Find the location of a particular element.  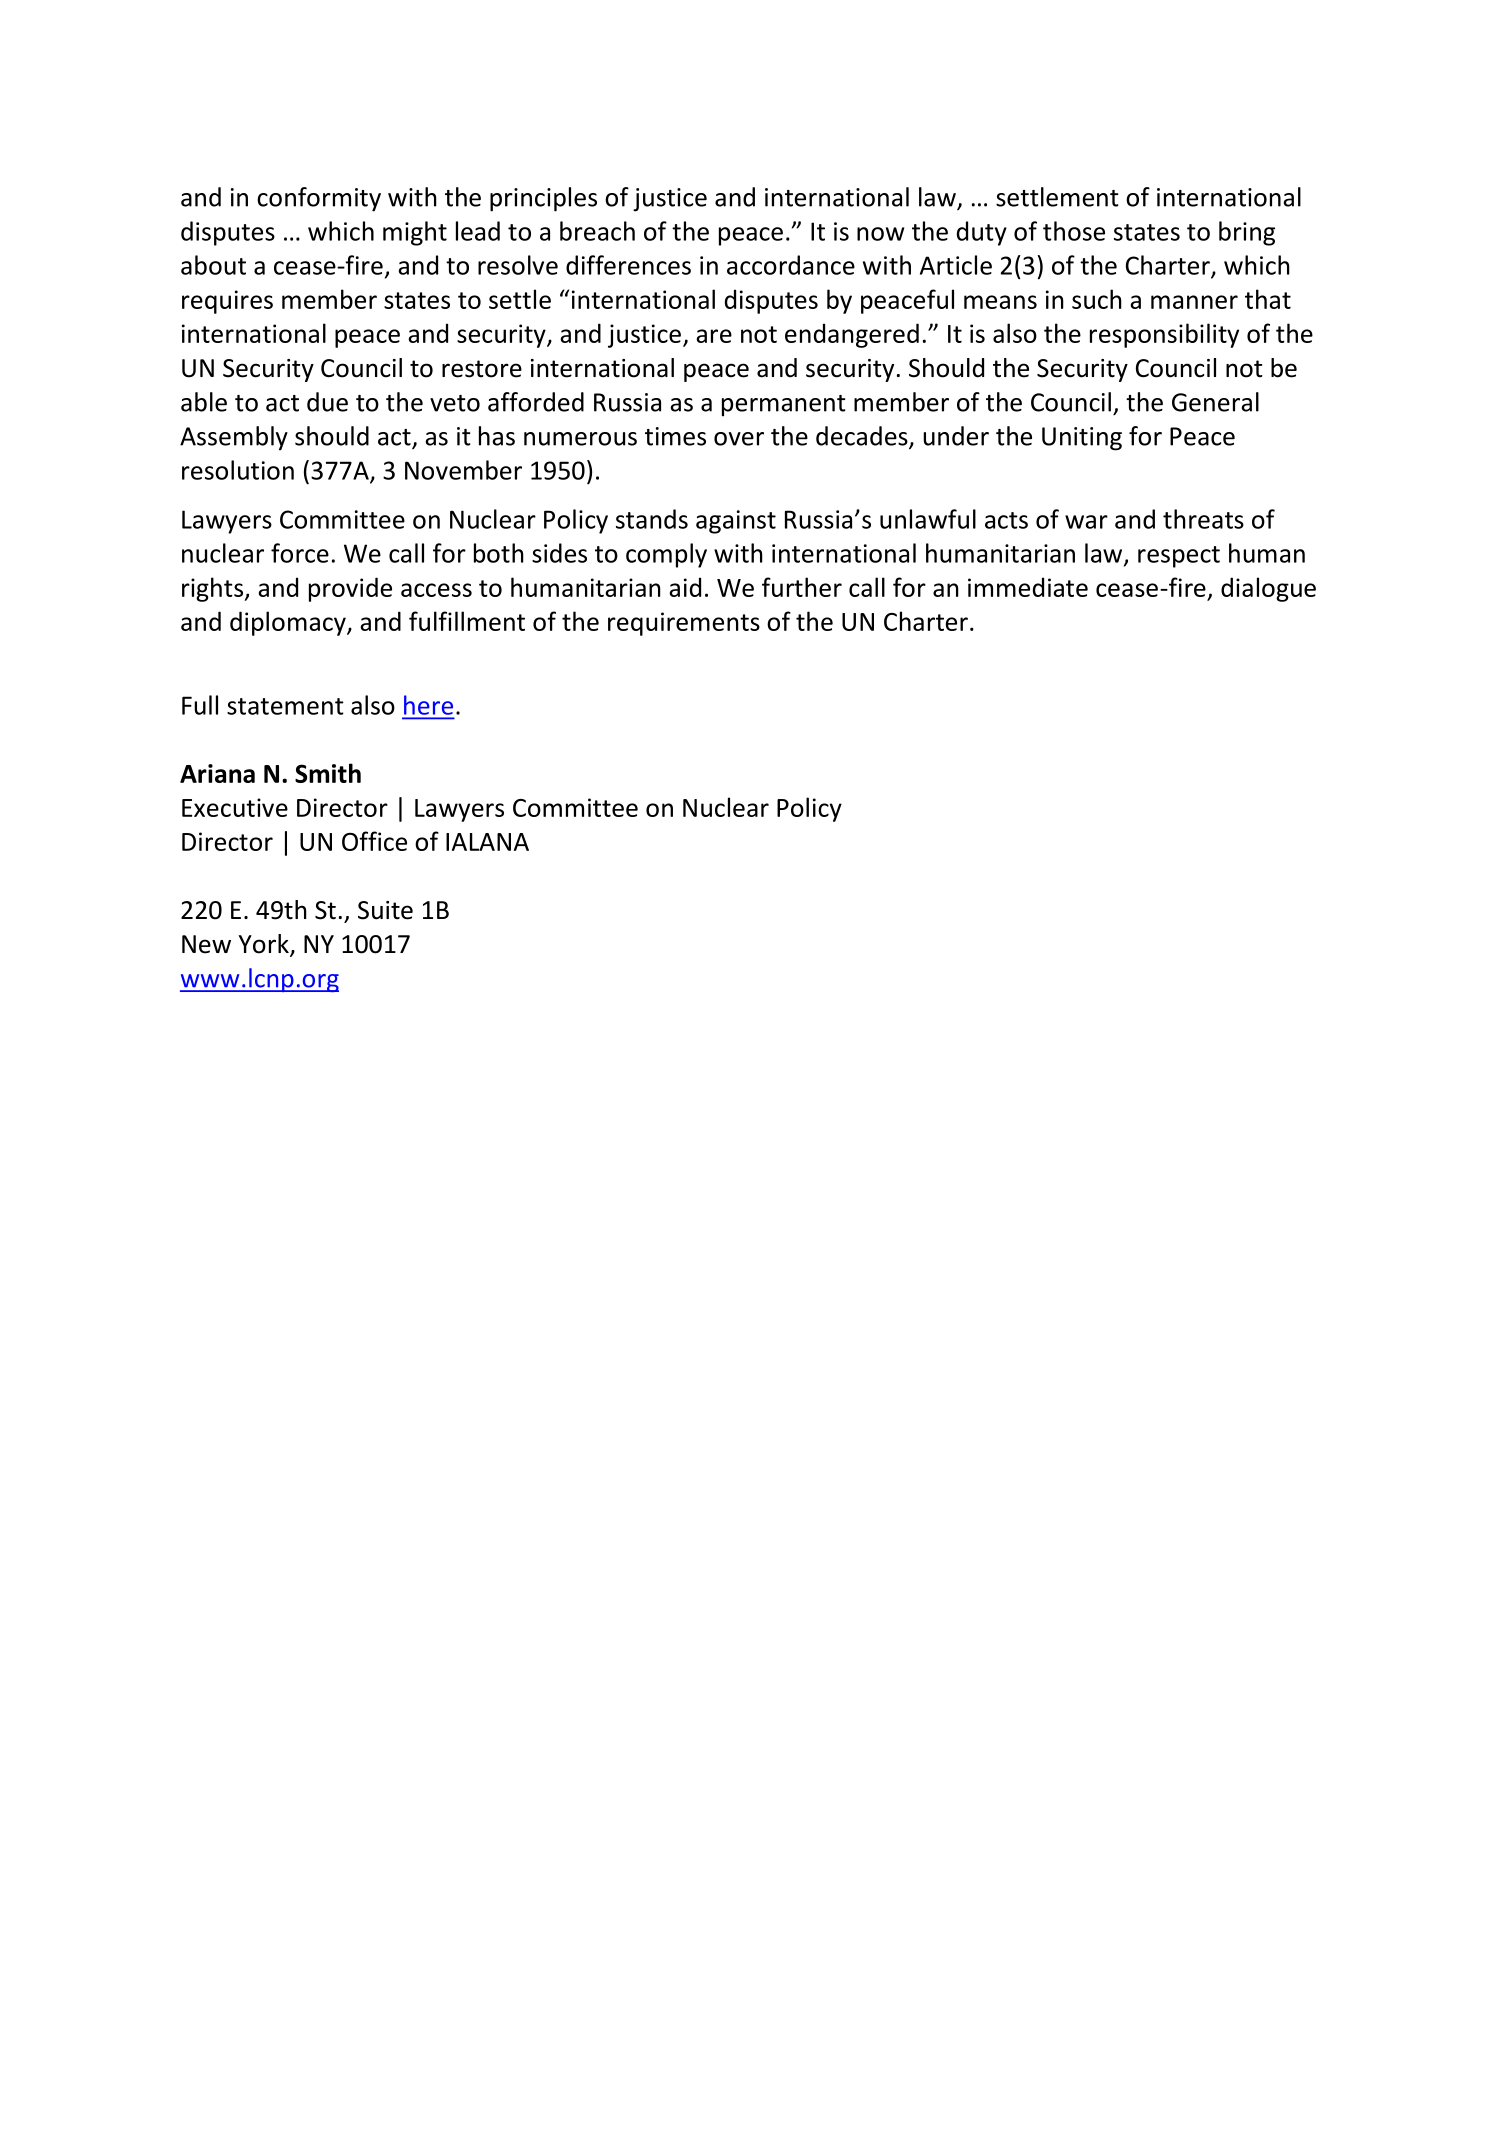

Smith is located at coordinates (328, 773).
